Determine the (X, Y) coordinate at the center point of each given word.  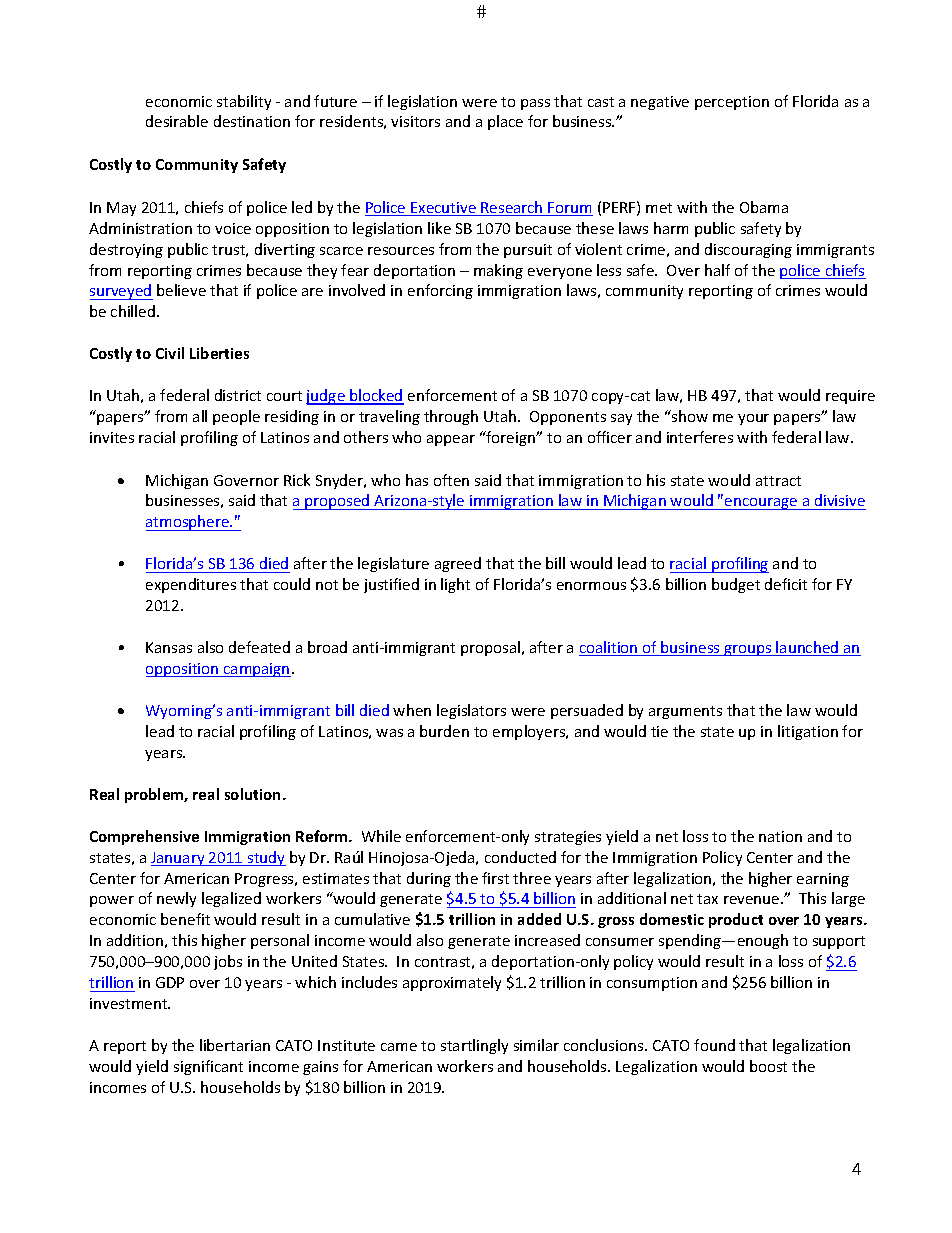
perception (732, 103)
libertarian (235, 1045)
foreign (511, 438)
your (753, 419)
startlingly (474, 1046)
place (505, 122)
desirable (177, 121)
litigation (808, 732)
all (200, 416)
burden (444, 731)
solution (254, 794)
